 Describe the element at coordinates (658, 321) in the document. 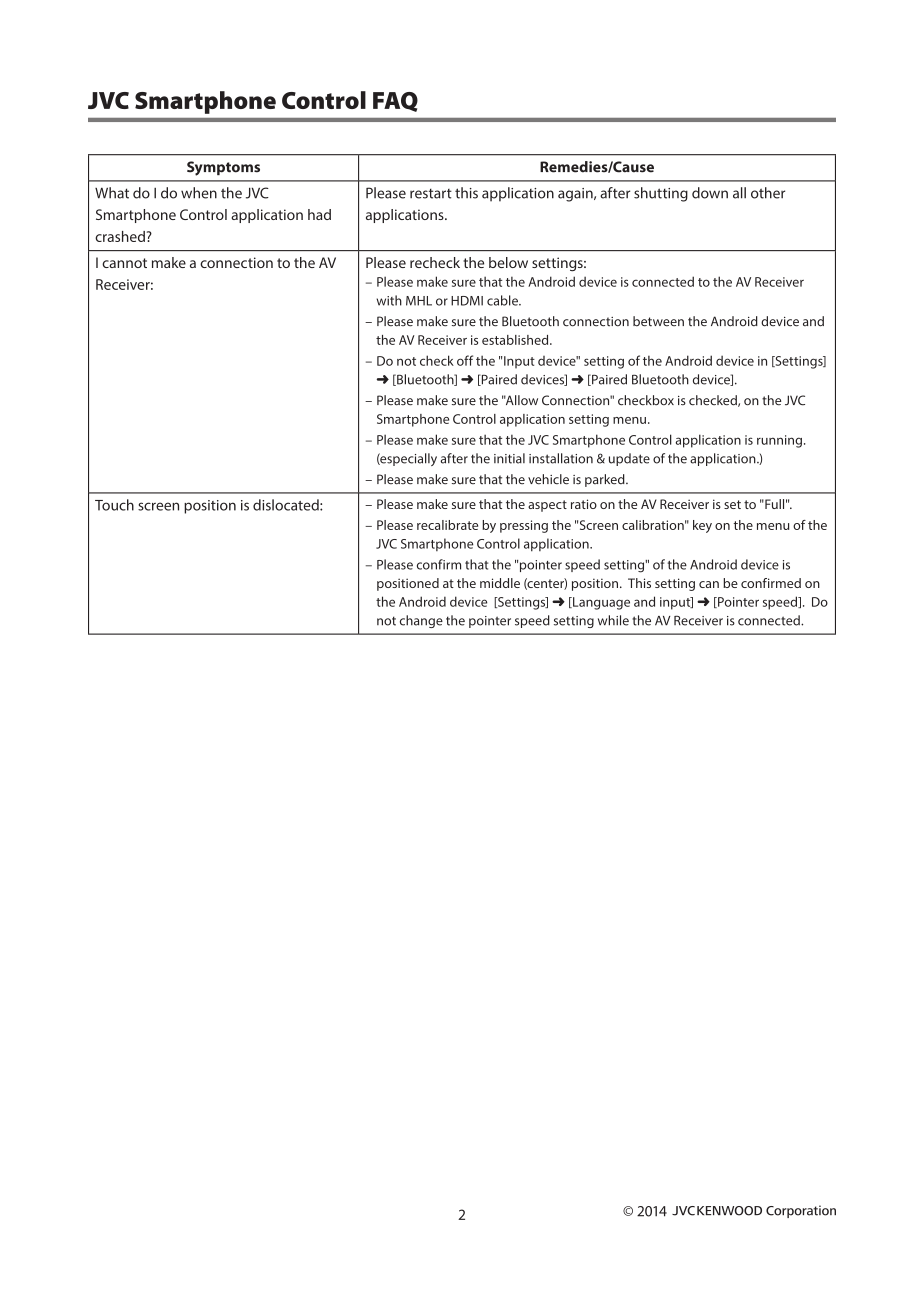

I see `between` at that location.
